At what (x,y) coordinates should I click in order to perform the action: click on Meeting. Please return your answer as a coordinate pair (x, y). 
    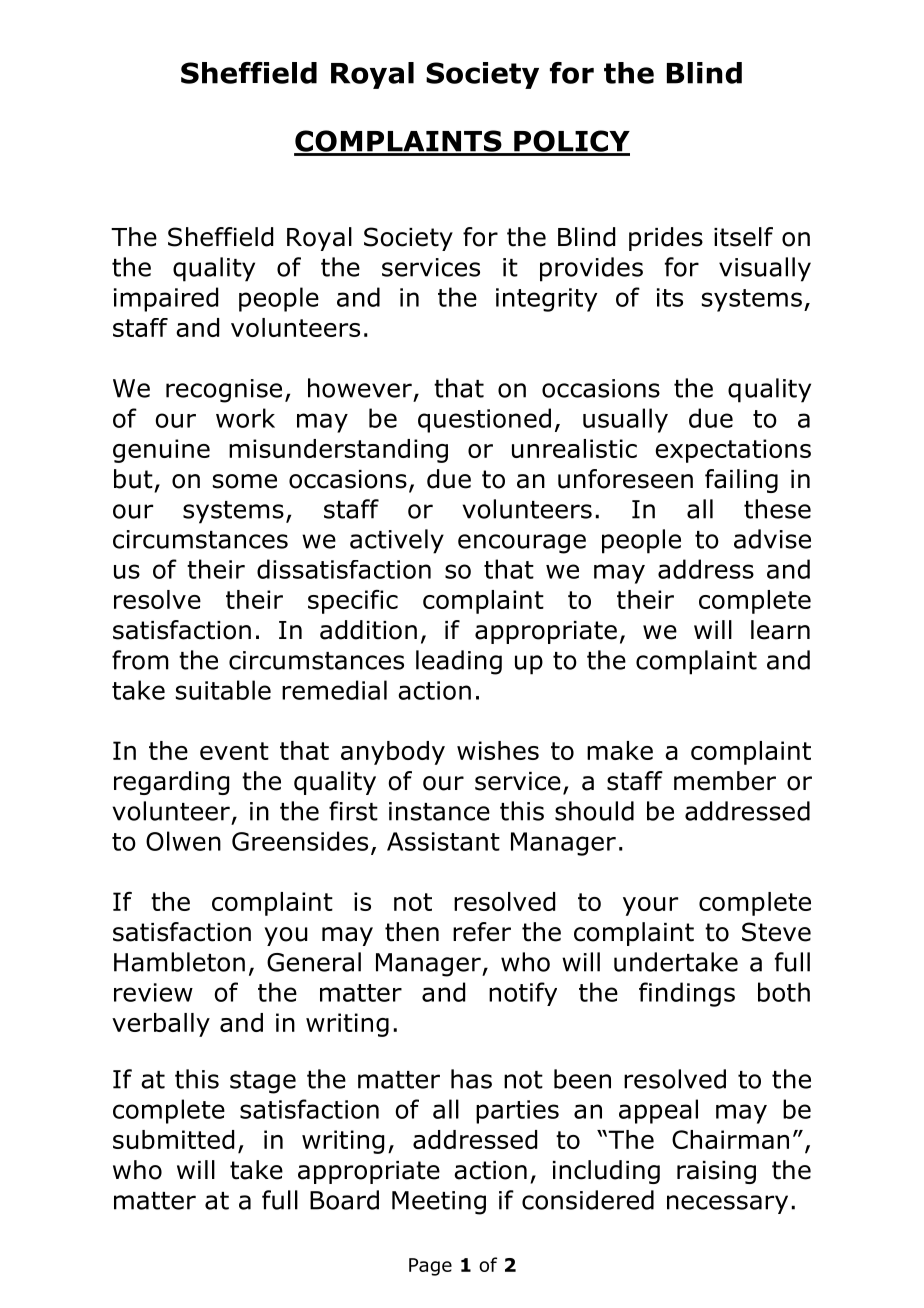
    Looking at the image, I should click on (439, 1203).
